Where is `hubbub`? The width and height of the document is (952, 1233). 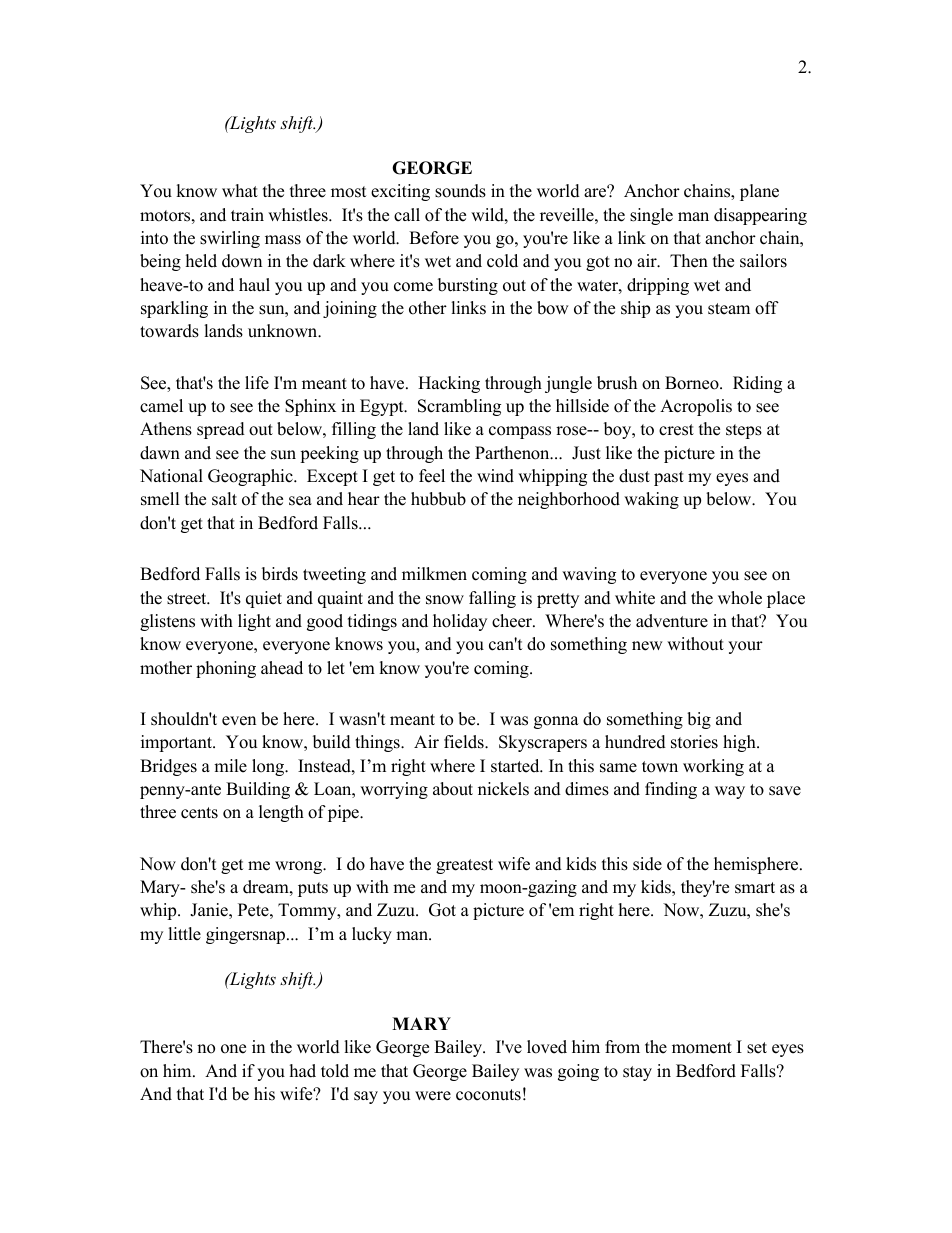 hubbub is located at coordinates (438, 499).
